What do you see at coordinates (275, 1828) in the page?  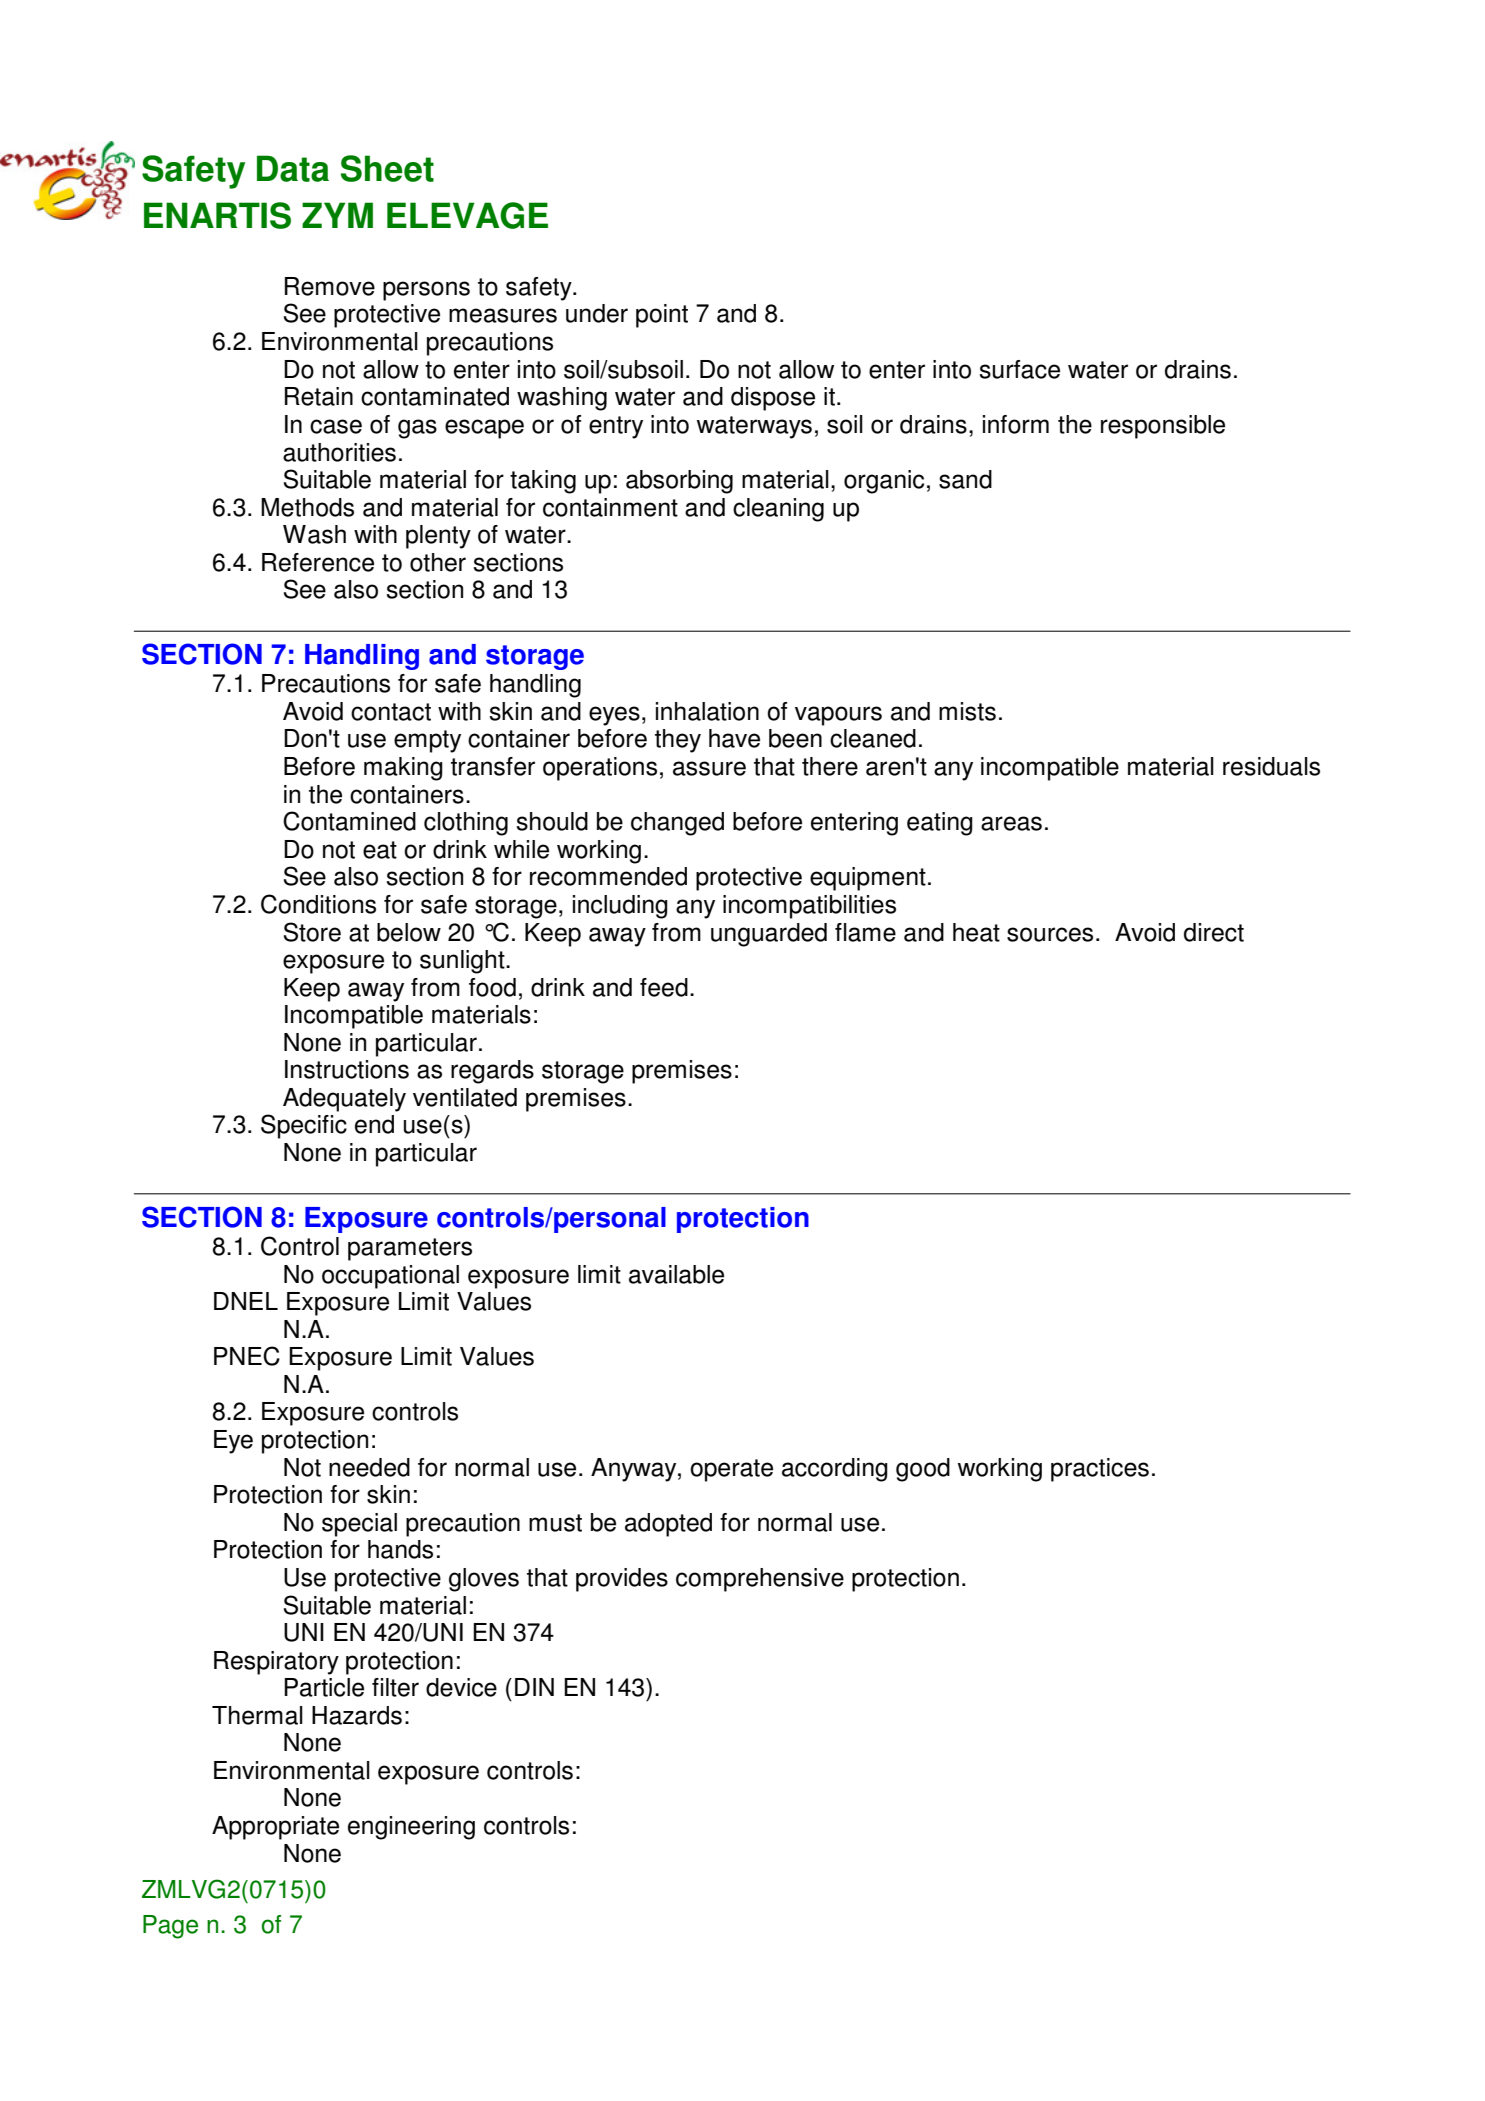 I see `Appropriate` at bounding box center [275, 1828].
